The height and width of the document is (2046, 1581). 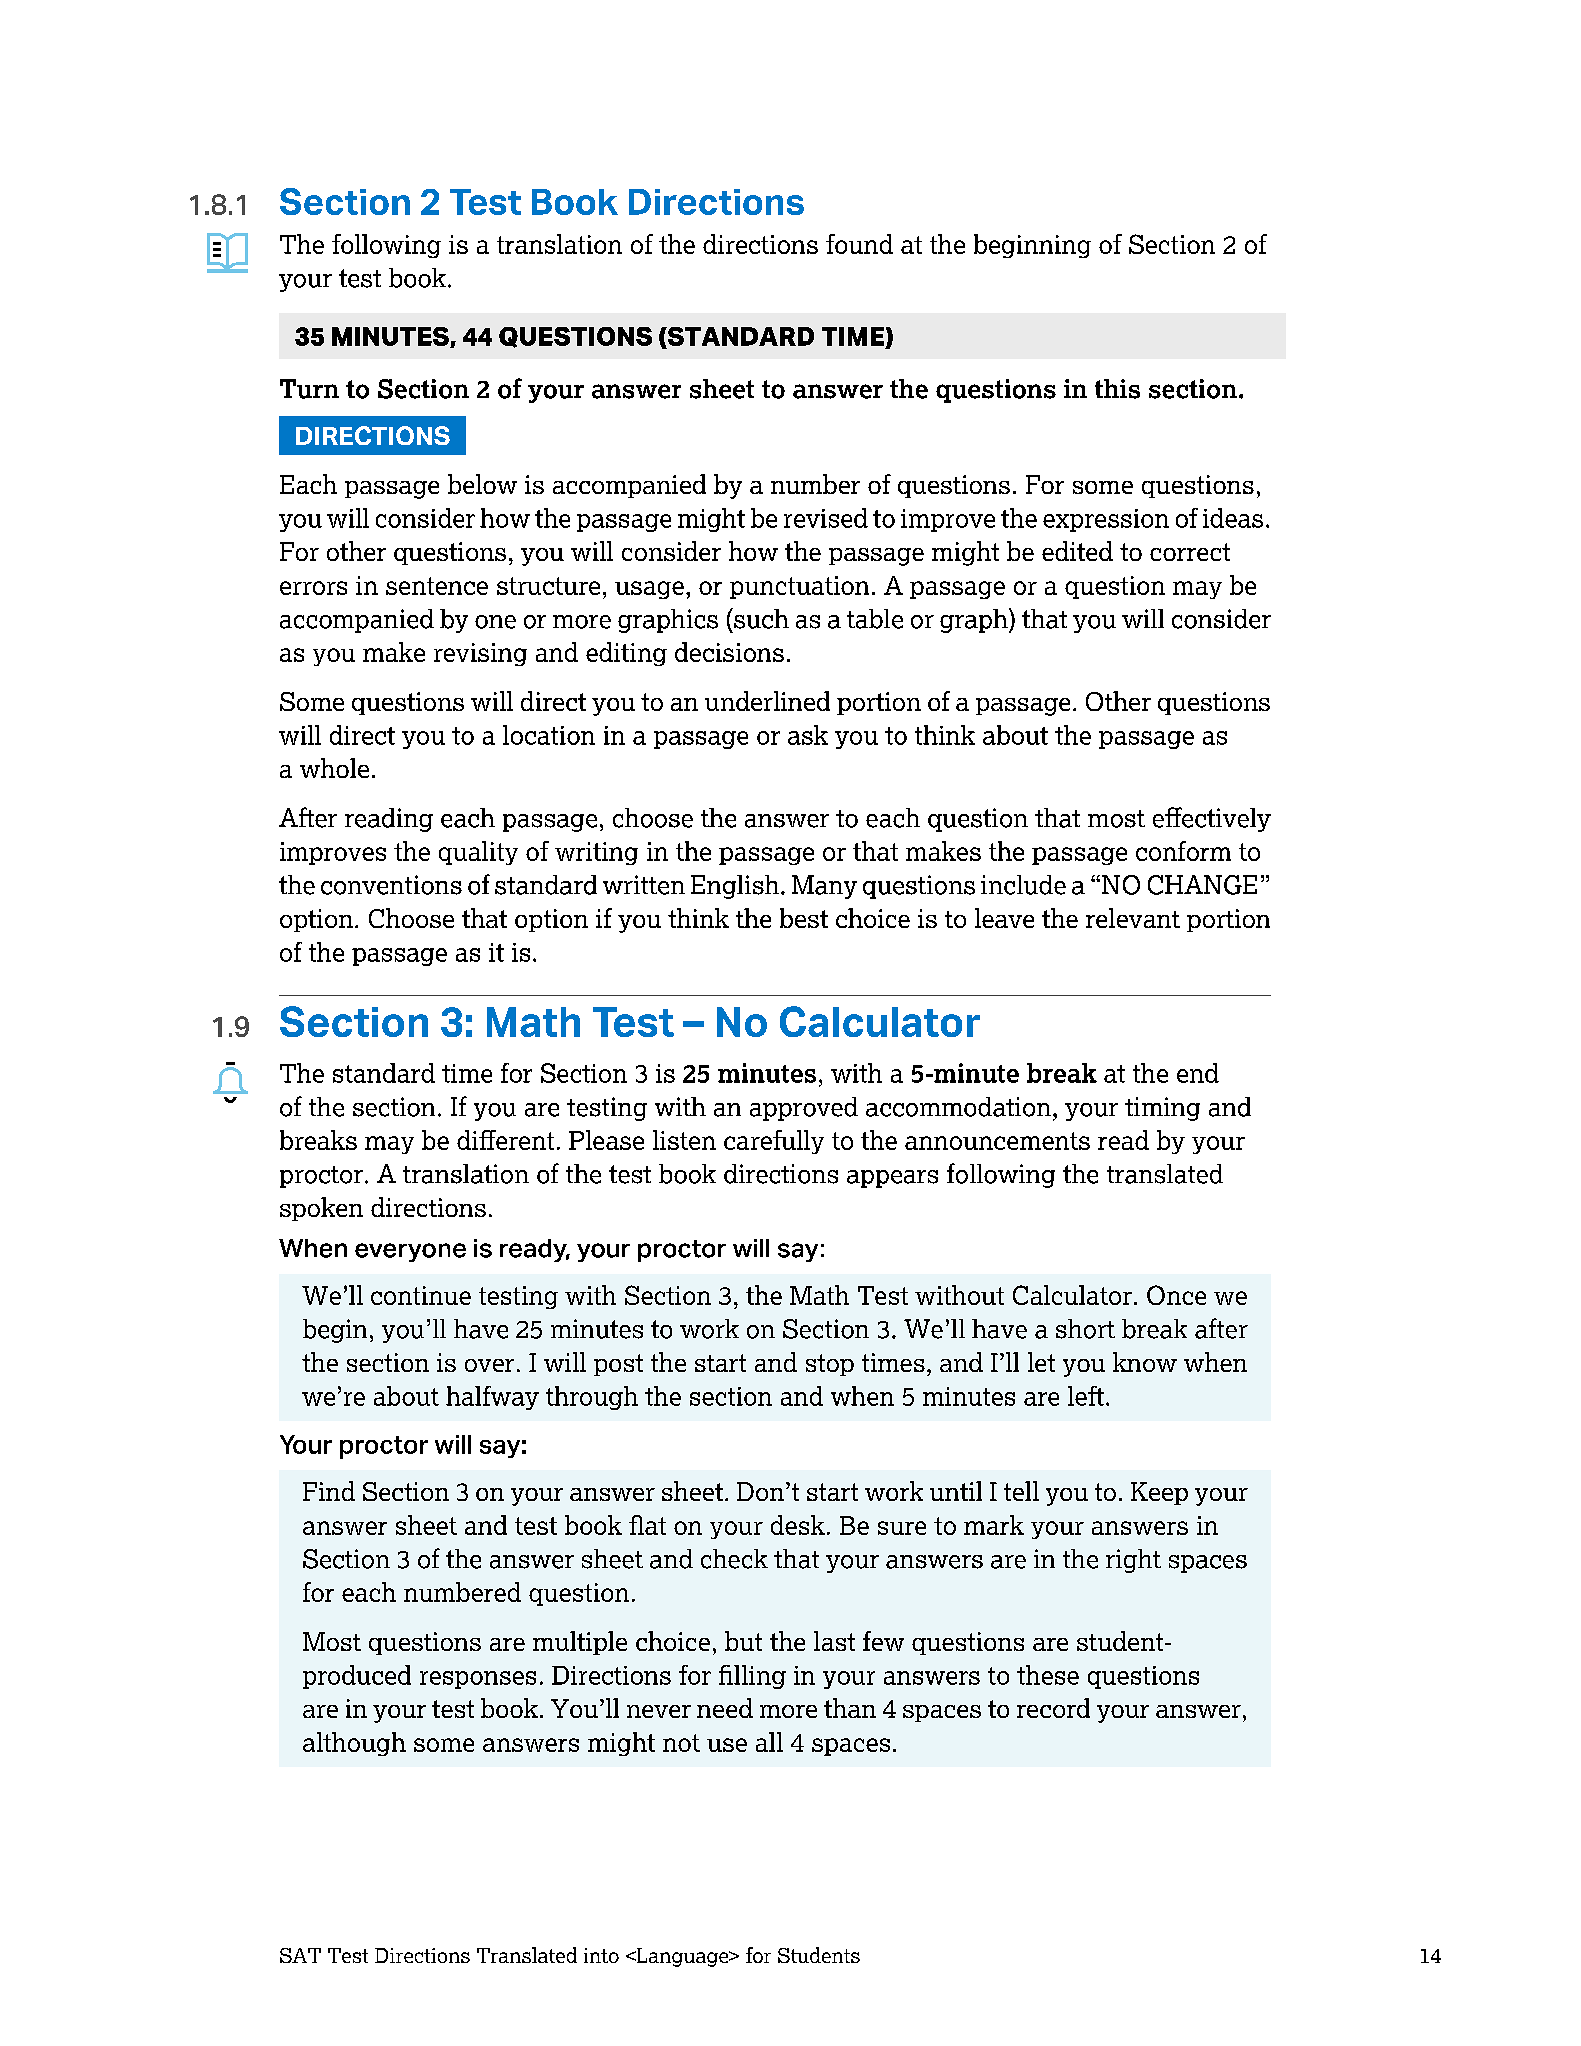 What do you see at coordinates (736, 887) in the document?
I see `English` at bounding box center [736, 887].
